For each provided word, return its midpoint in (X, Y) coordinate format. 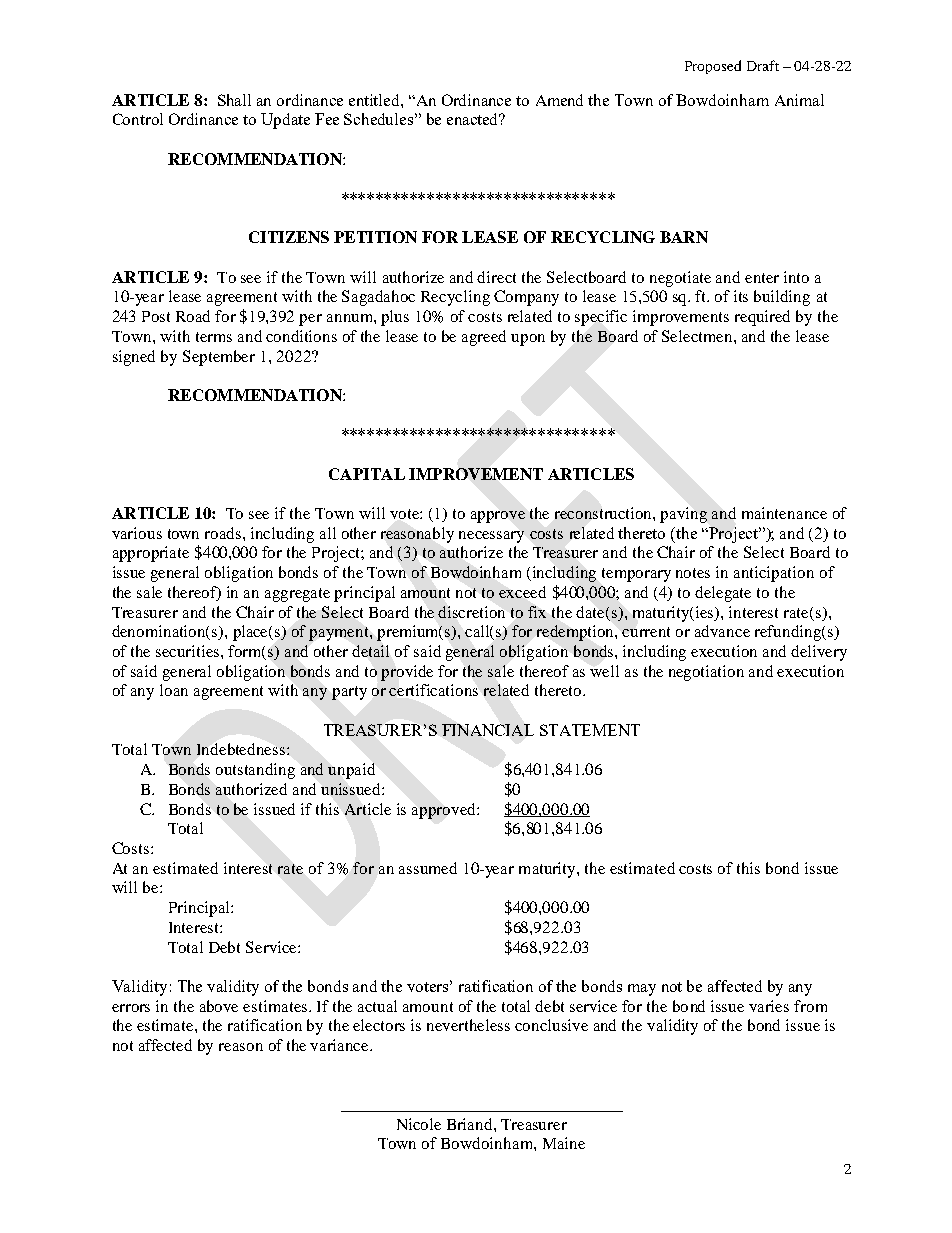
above (219, 1006)
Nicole (419, 1124)
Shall (234, 100)
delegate (723, 594)
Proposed (713, 67)
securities (189, 651)
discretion (471, 612)
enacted (474, 119)
